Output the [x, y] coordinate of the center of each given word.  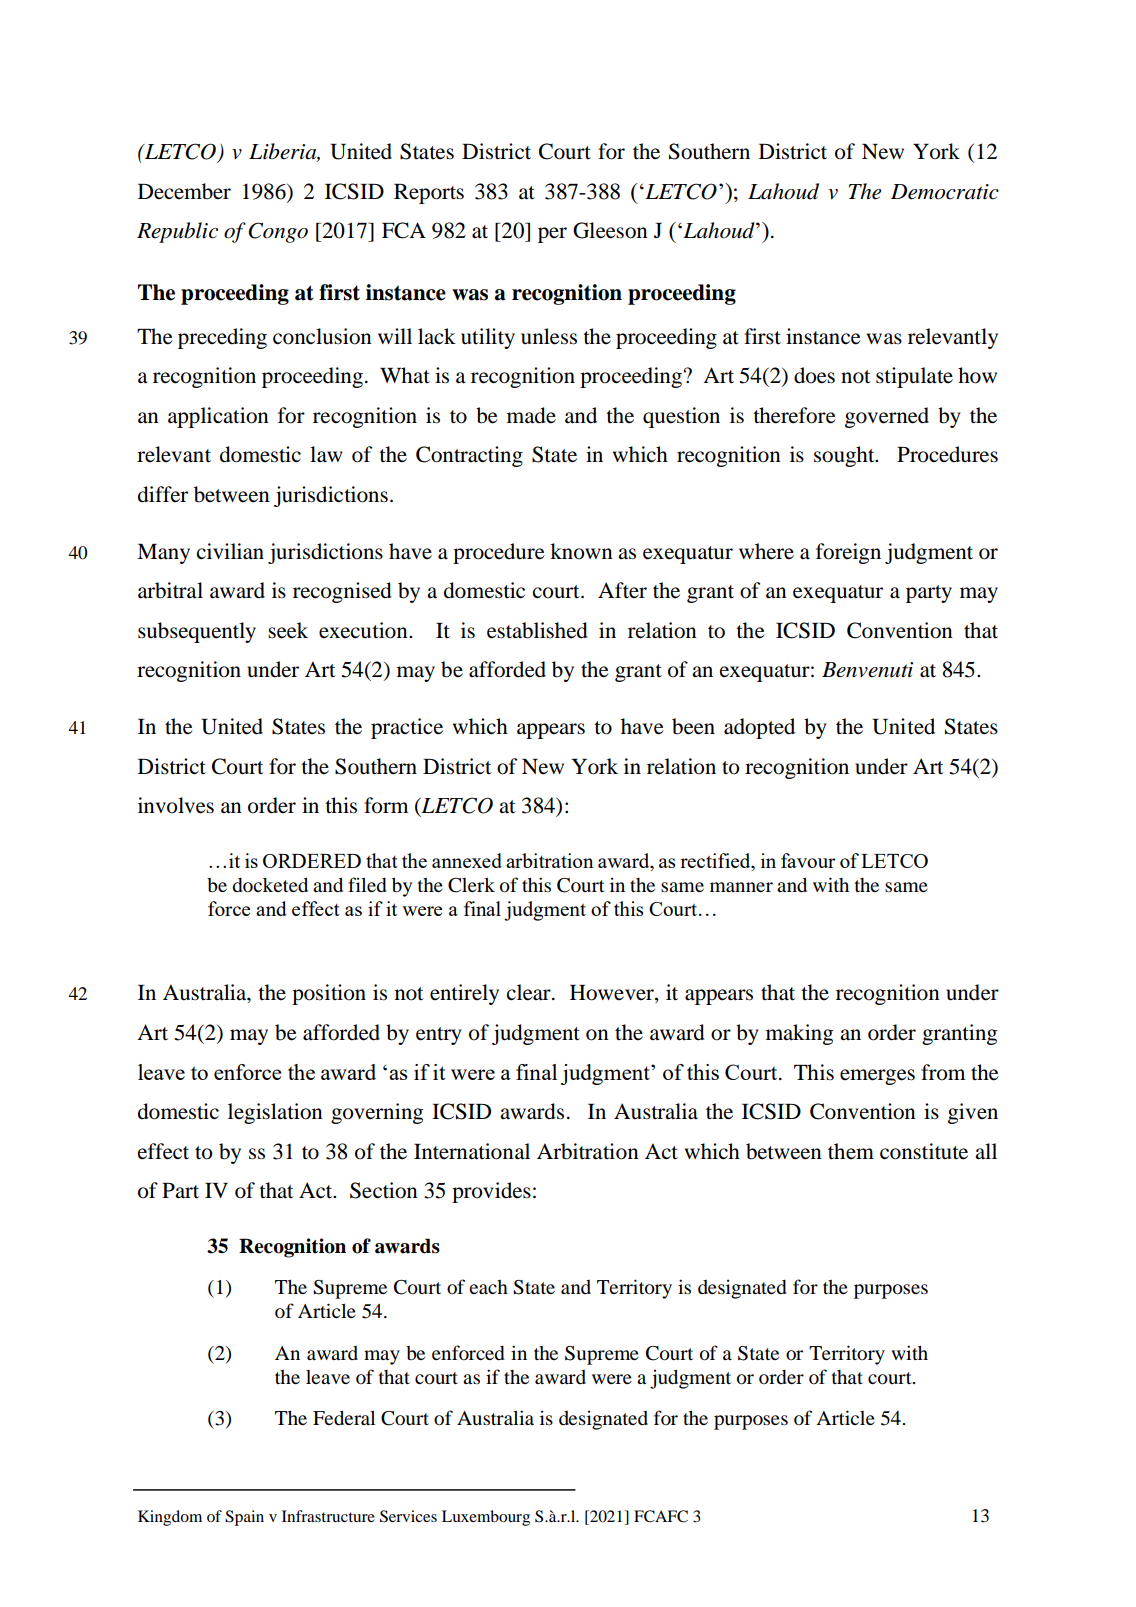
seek [288, 630]
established [537, 630]
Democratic [945, 192]
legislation [275, 1113]
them [851, 1151]
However [613, 994]
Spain [244, 1518]
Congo [278, 232]
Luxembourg [486, 1518]
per [552, 235]
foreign [848, 553]
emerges [877, 1077]
